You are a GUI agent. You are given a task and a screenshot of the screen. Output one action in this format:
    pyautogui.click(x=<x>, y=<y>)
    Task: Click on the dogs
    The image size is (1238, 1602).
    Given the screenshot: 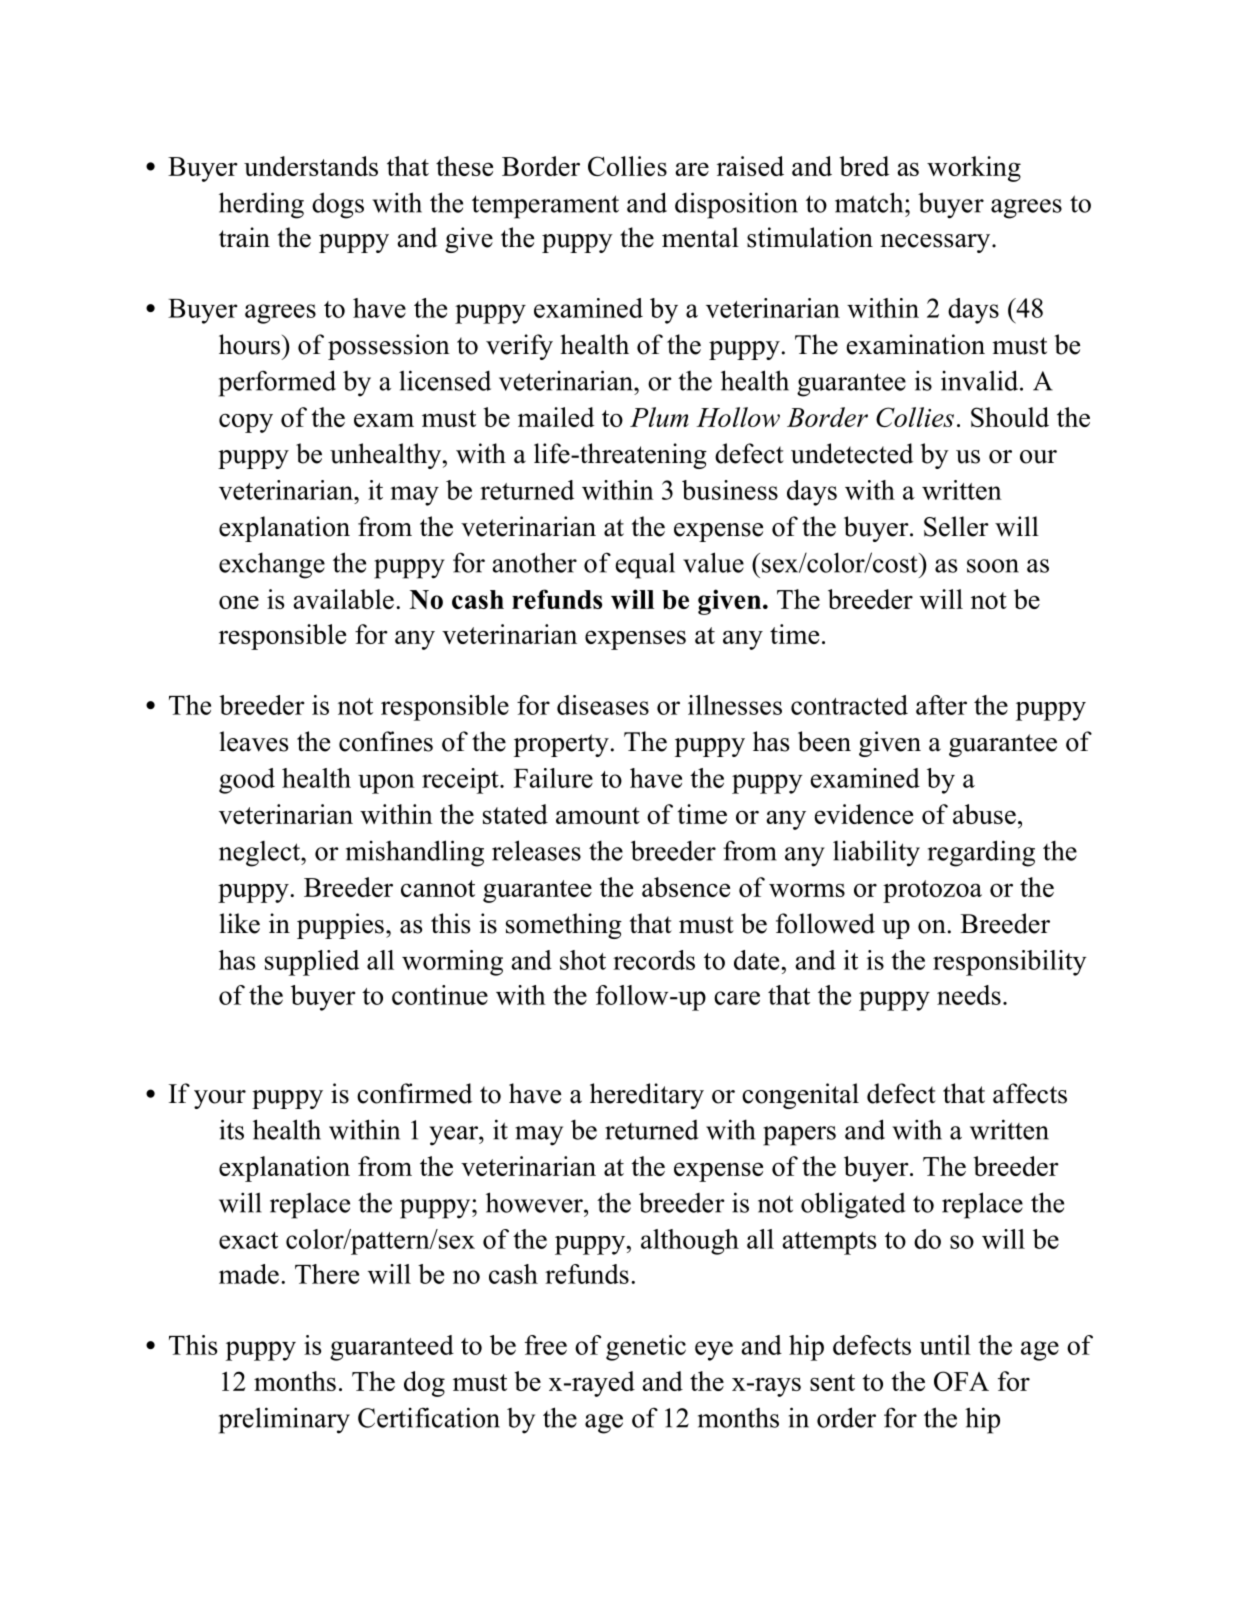 What is the action you would take?
    pyautogui.click(x=338, y=205)
